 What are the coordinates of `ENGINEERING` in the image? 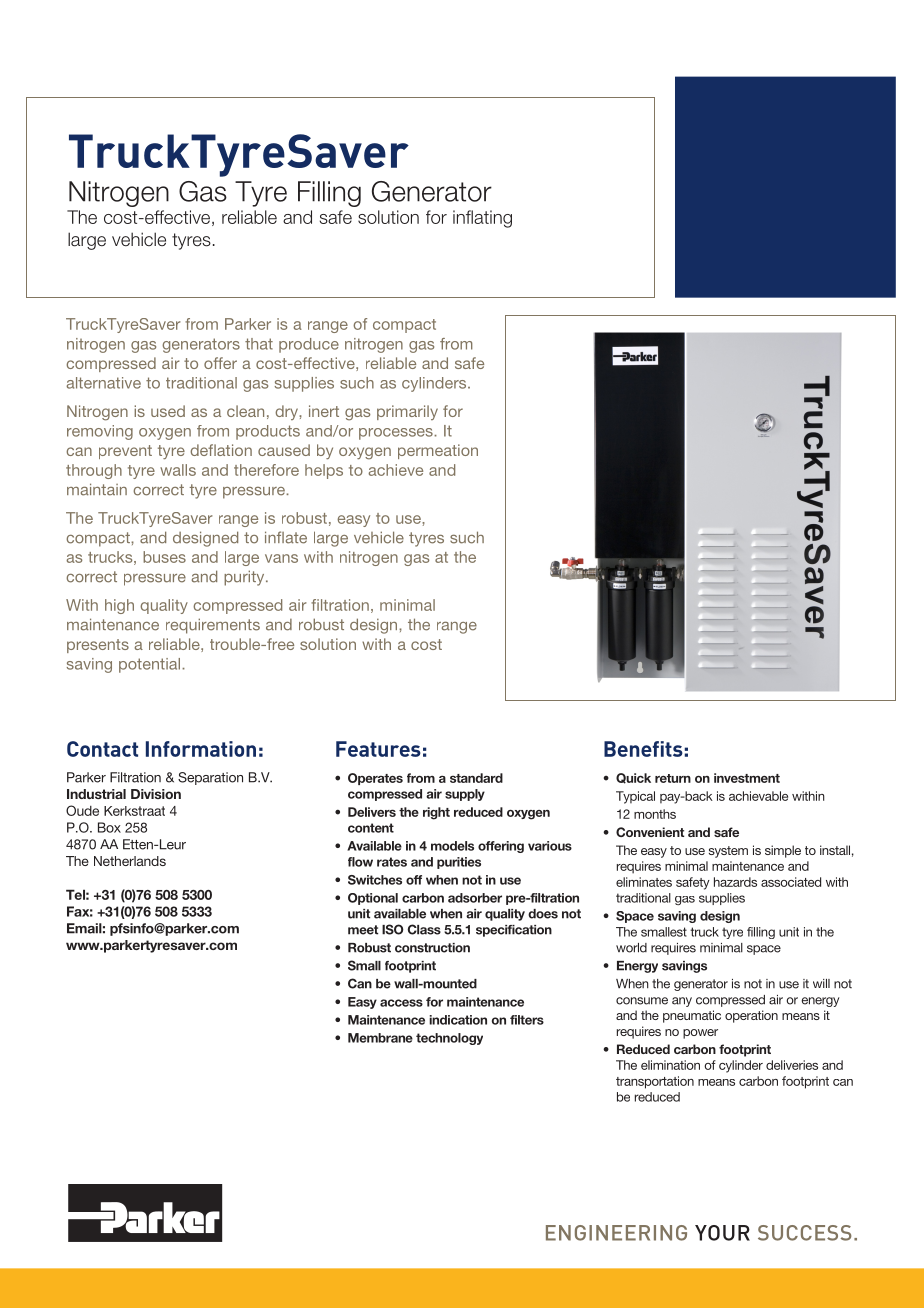 It's located at (616, 1233).
